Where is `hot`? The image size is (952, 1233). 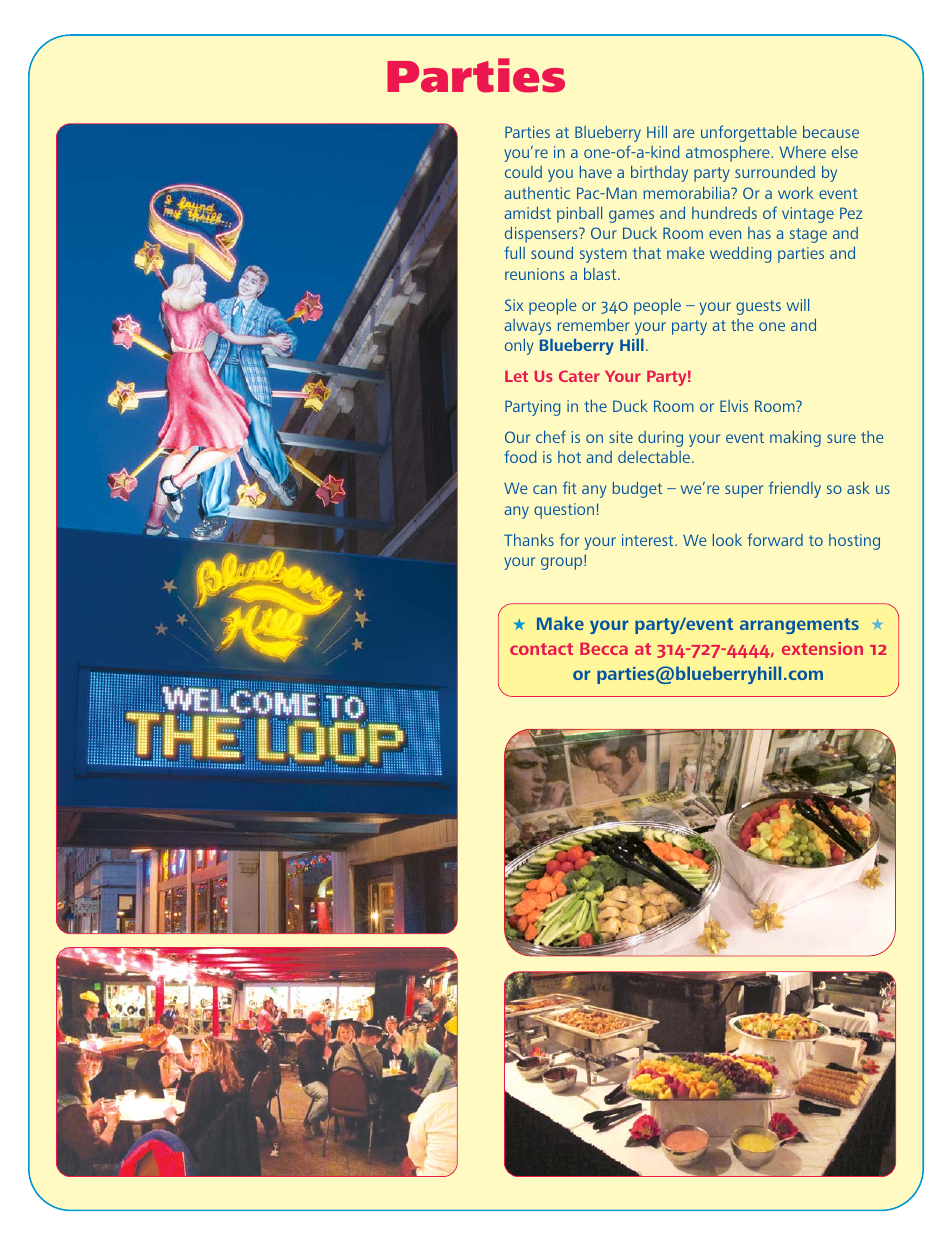 hot is located at coordinates (569, 457).
